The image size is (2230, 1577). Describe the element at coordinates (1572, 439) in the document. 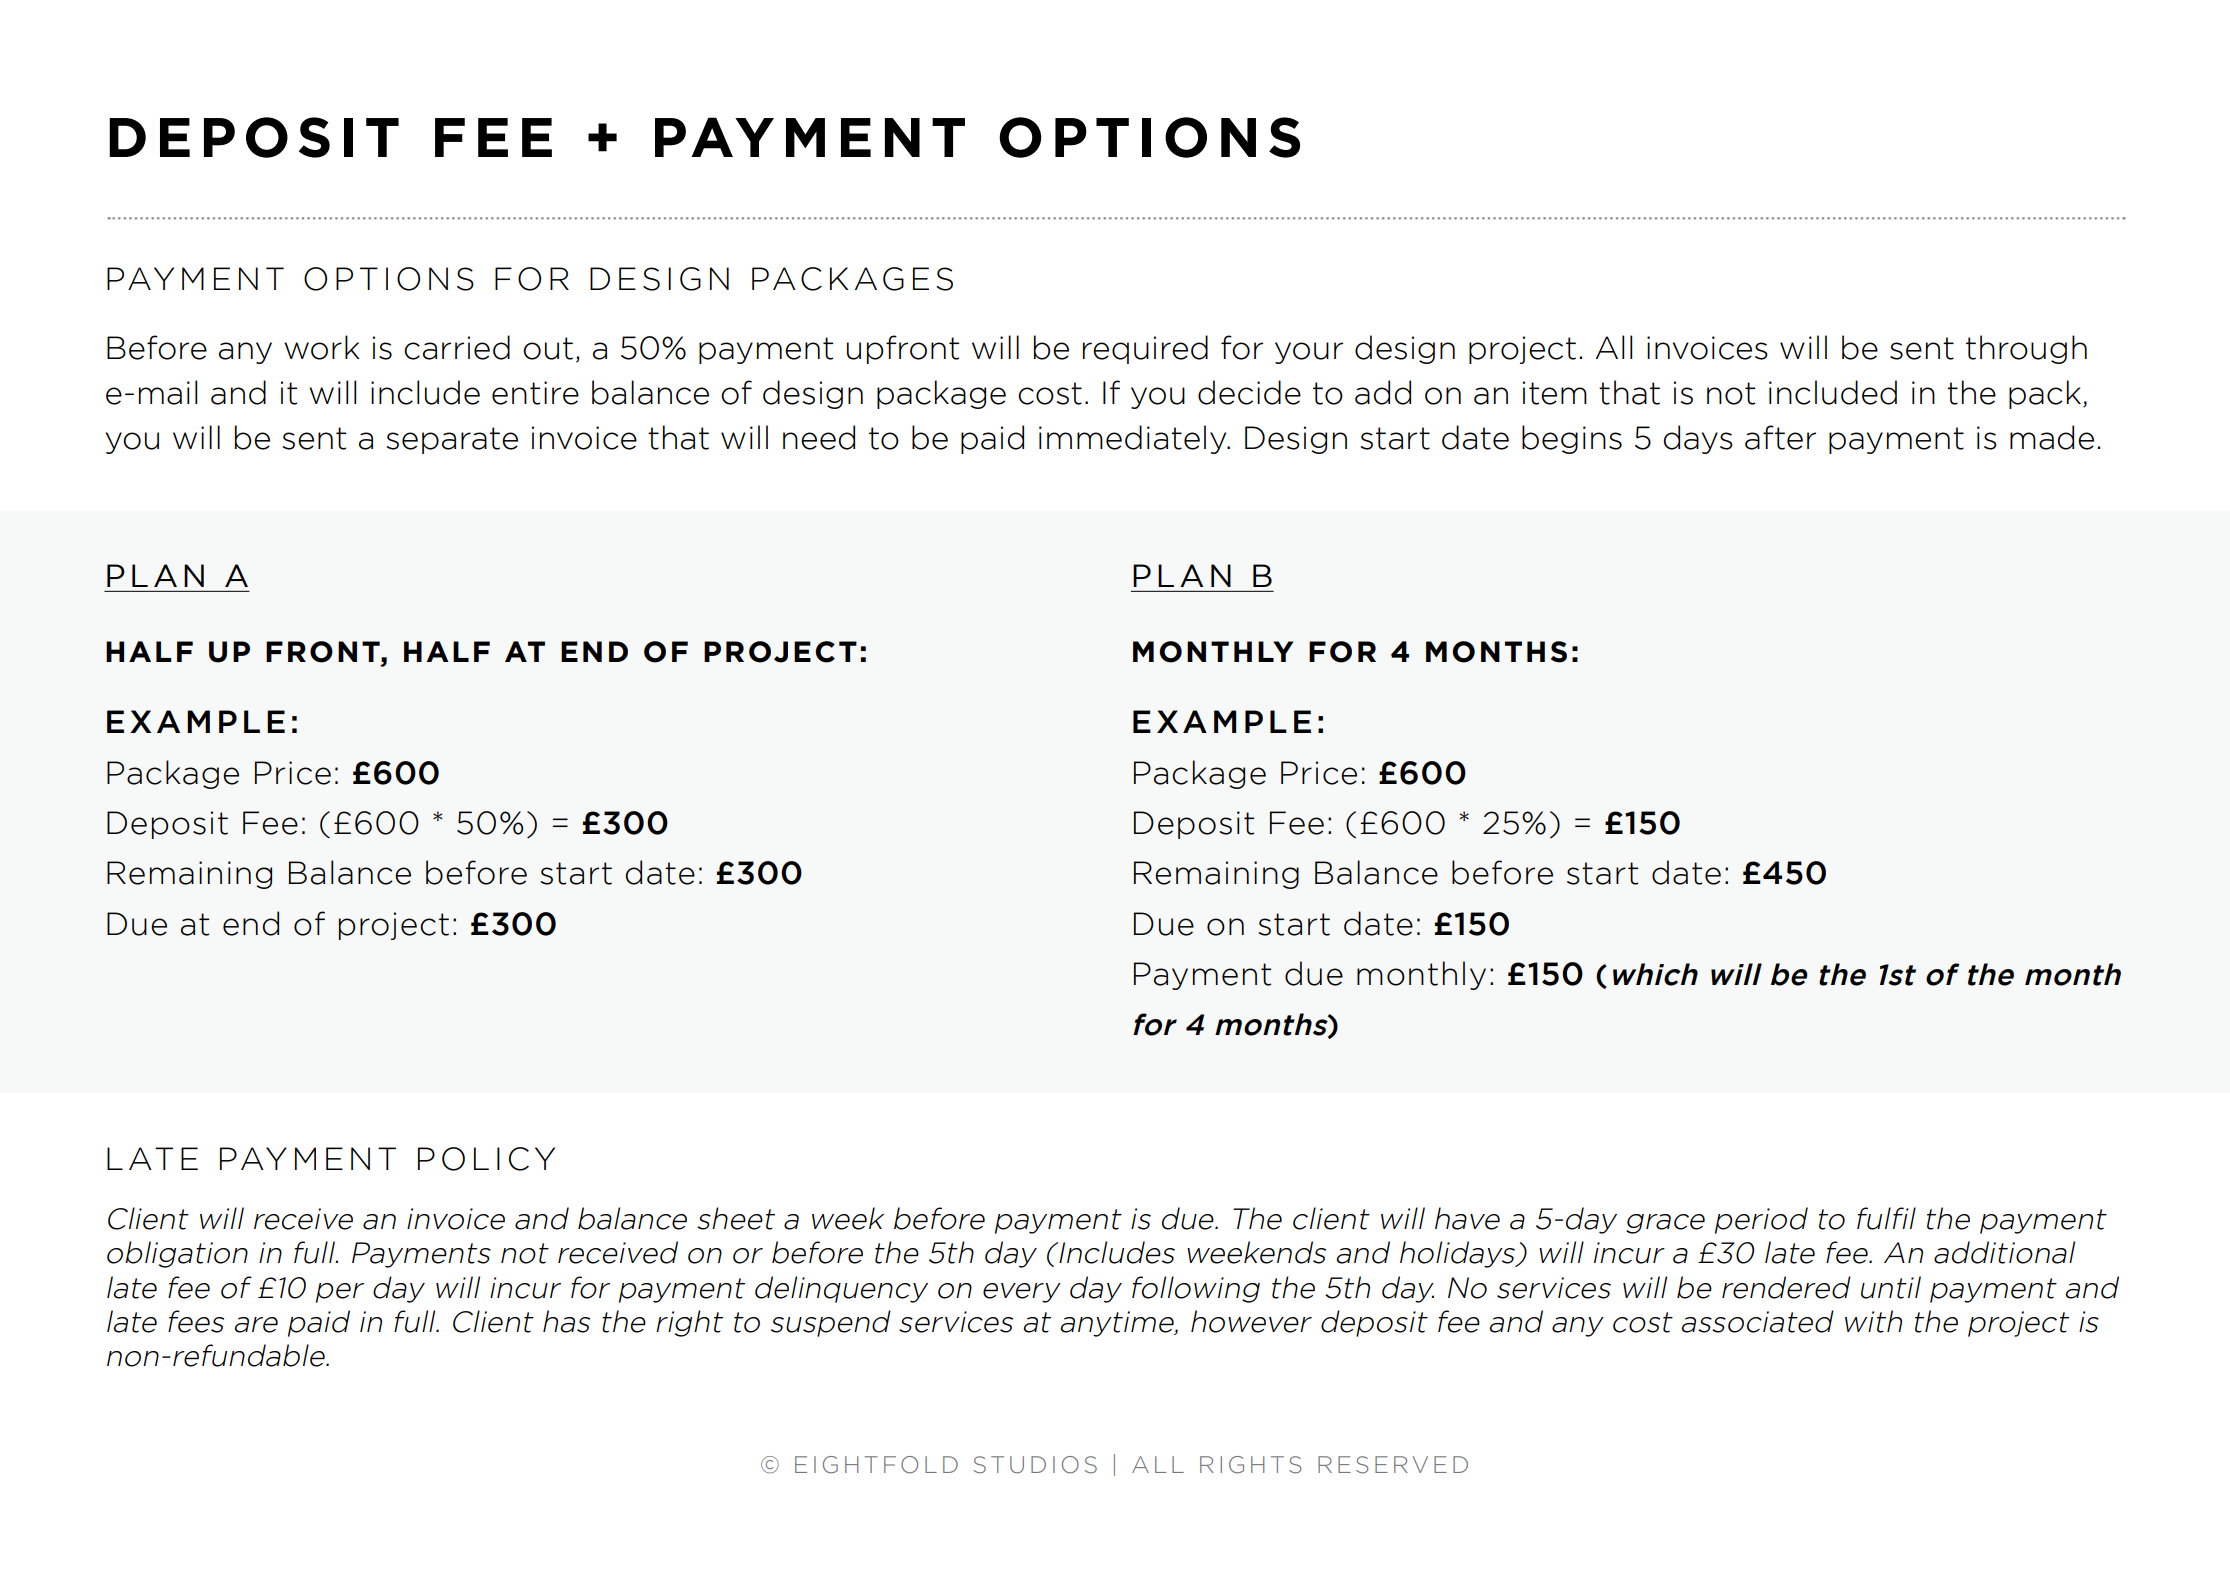

I see `begins` at that location.
